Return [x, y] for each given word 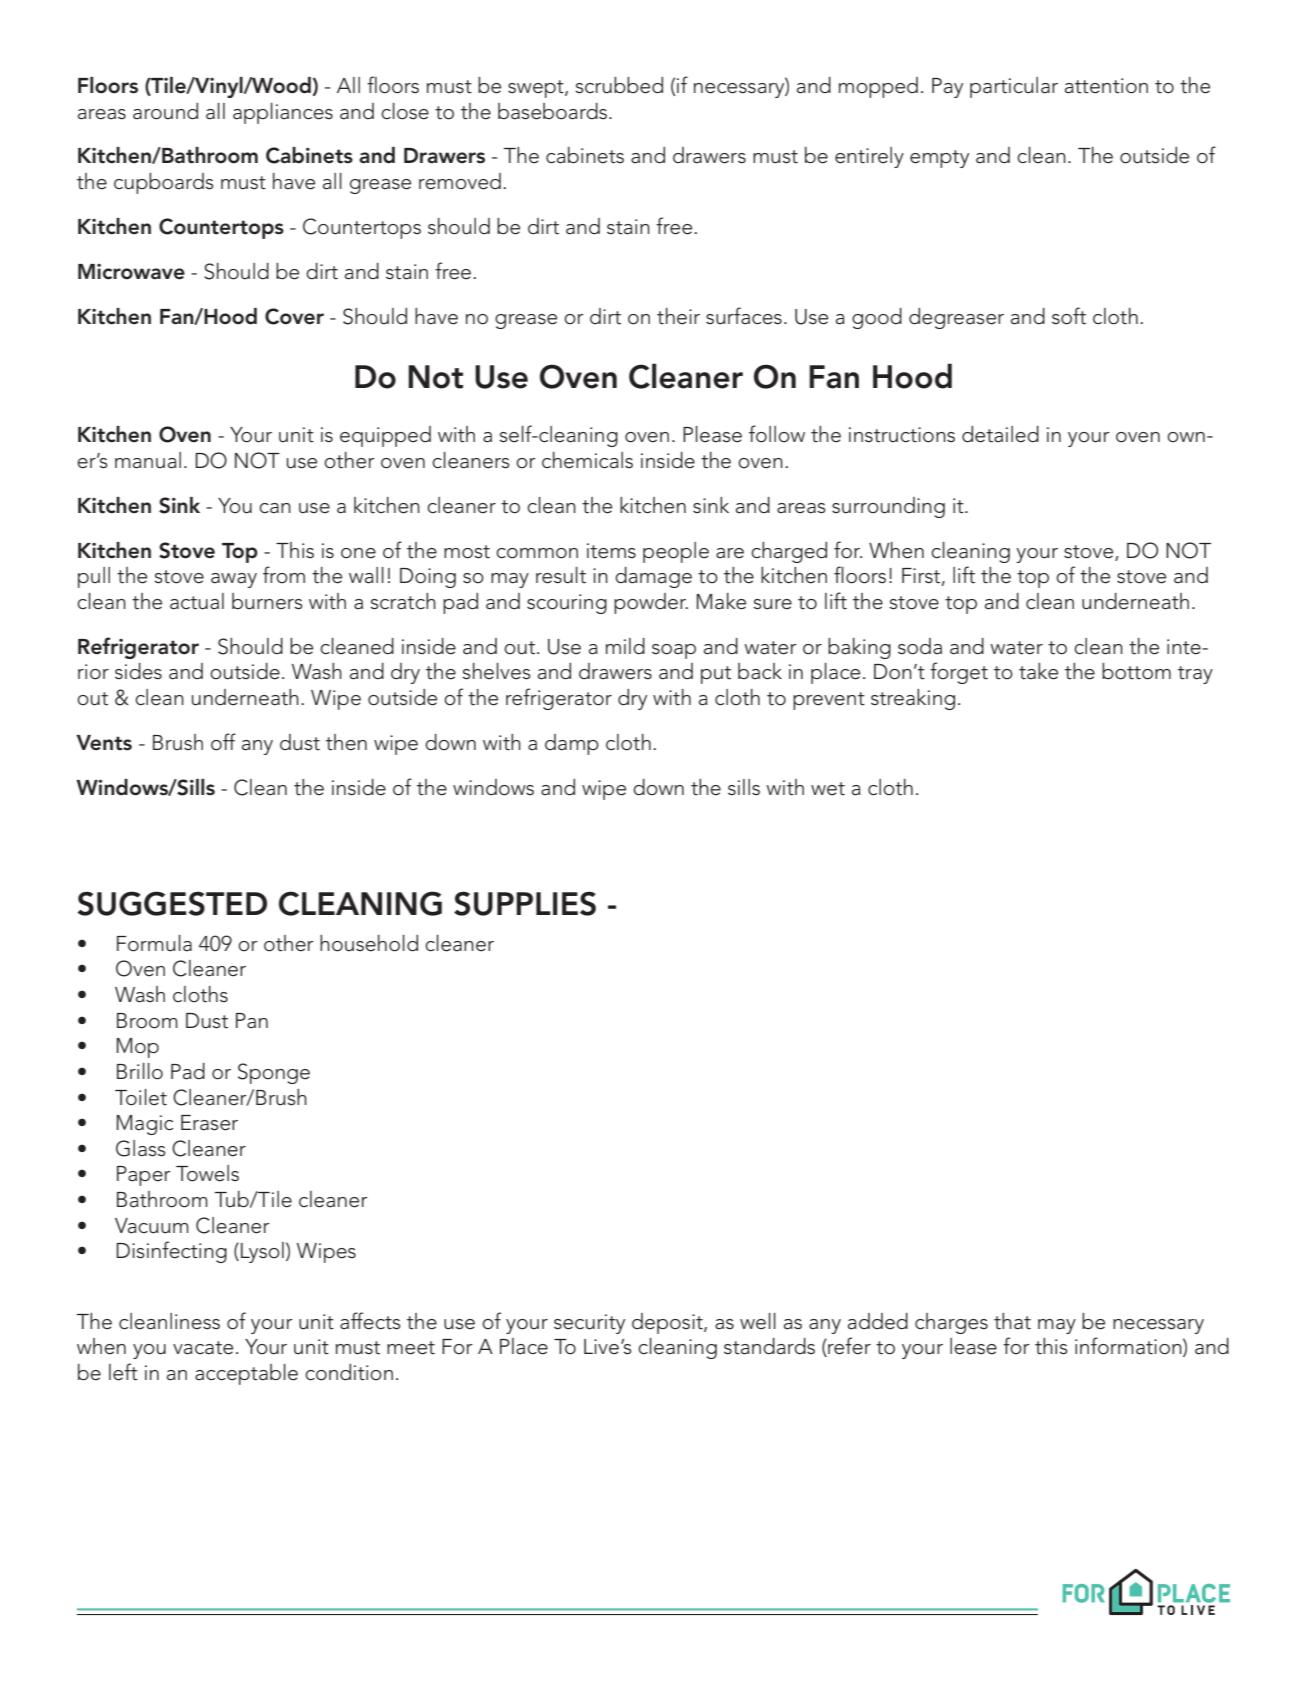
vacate [203, 1348]
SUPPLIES [525, 903]
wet [828, 789]
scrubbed [619, 85]
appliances [283, 113]
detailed [1000, 434]
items [611, 551]
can [275, 508]
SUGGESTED [172, 903]
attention [1106, 86]
